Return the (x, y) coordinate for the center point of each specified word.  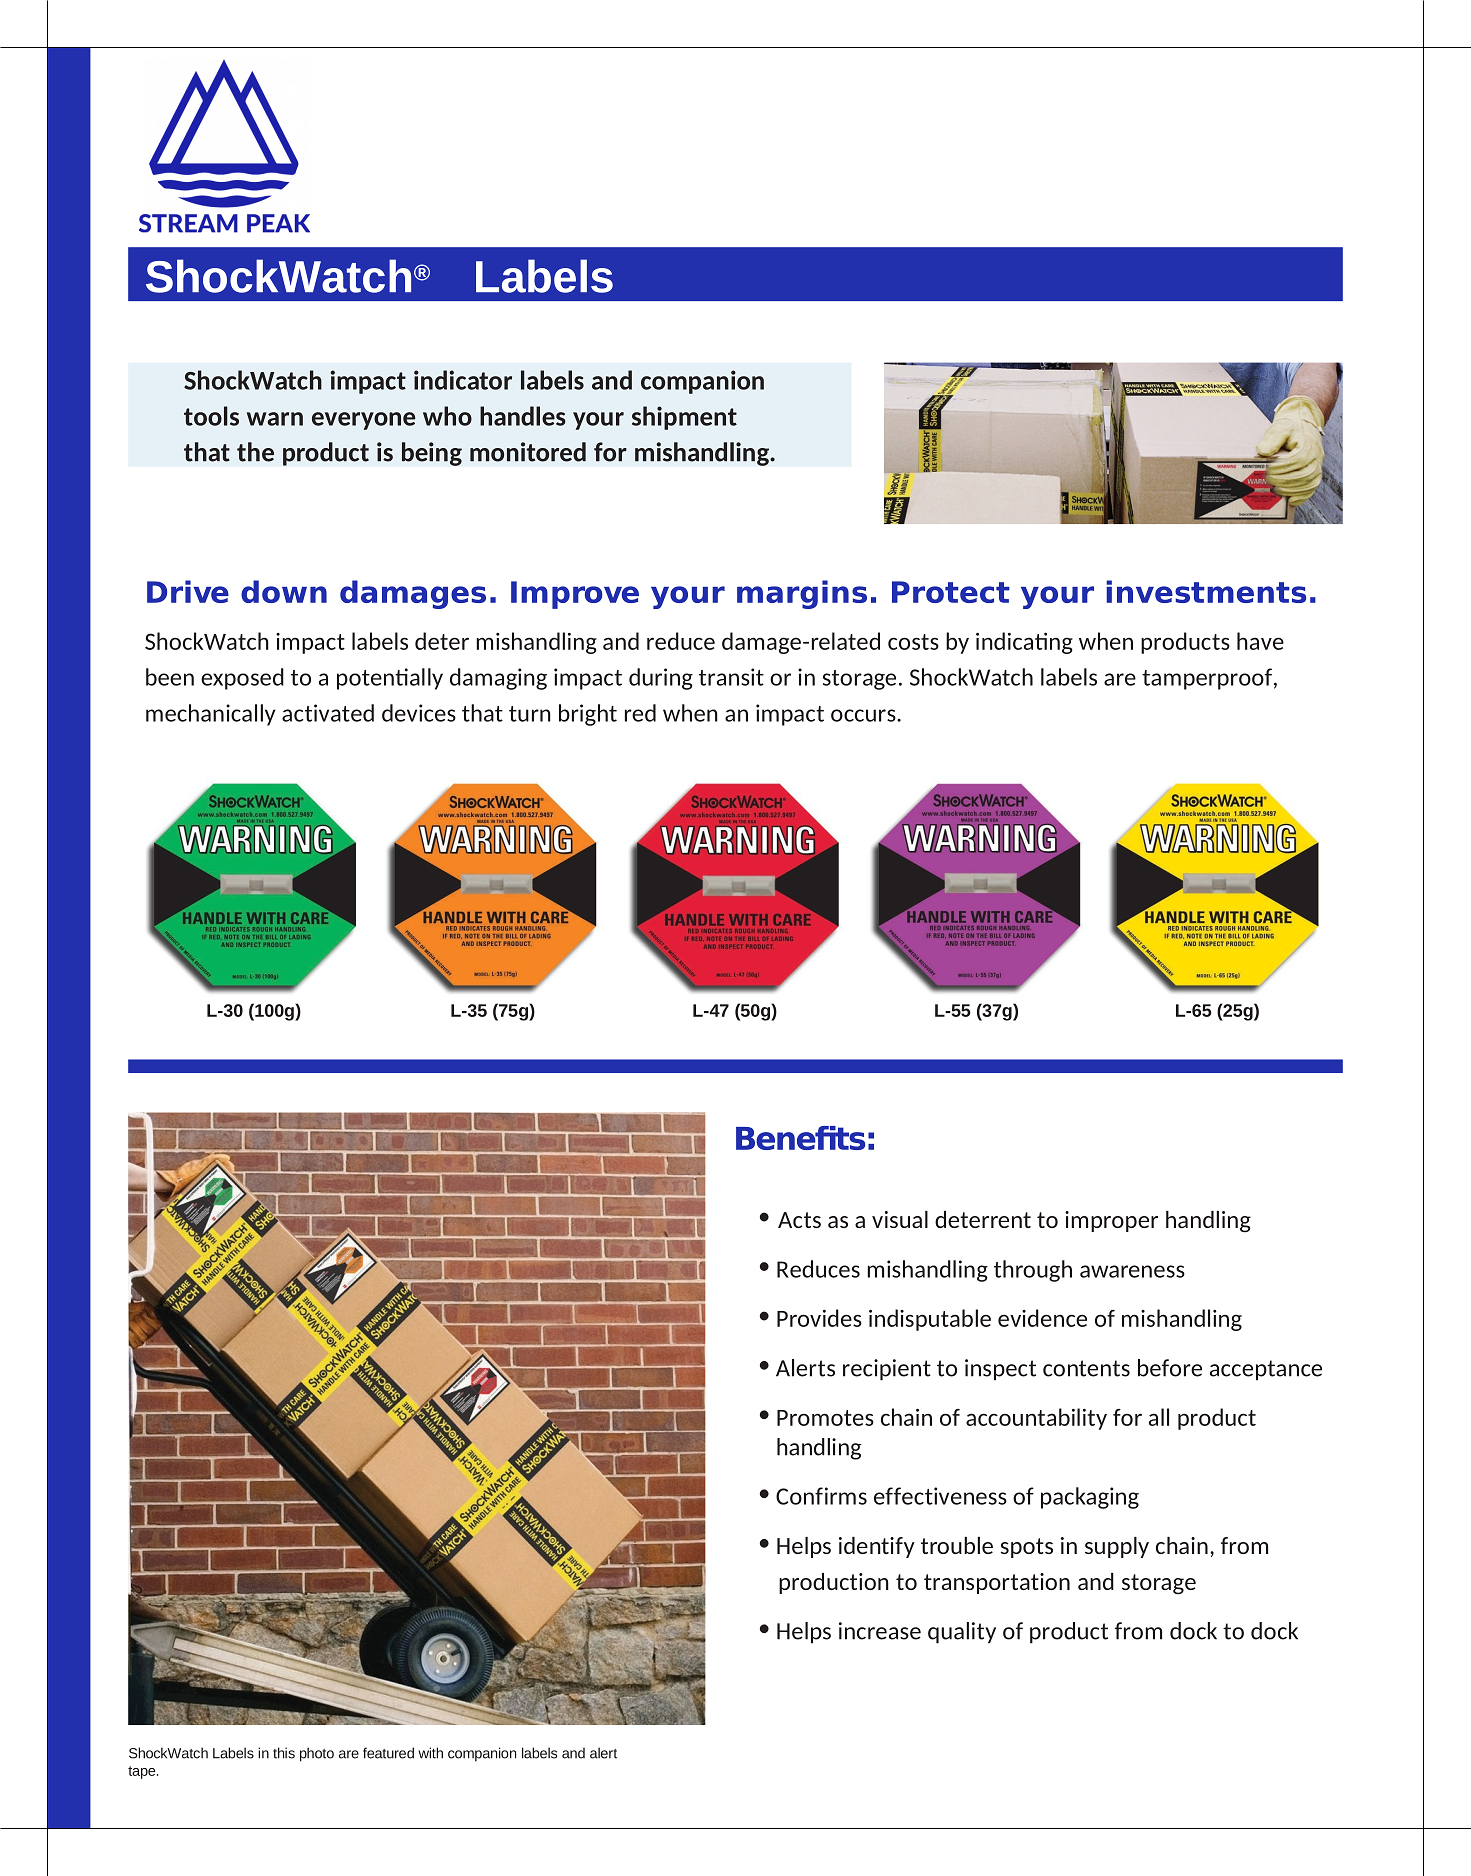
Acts (799, 1220)
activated (328, 713)
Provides (819, 1318)
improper (1111, 1221)
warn (275, 419)
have (1260, 641)
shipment (684, 418)
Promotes (825, 1418)
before (1170, 1368)
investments (1206, 591)
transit (731, 677)
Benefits (800, 1138)
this (284, 1753)
